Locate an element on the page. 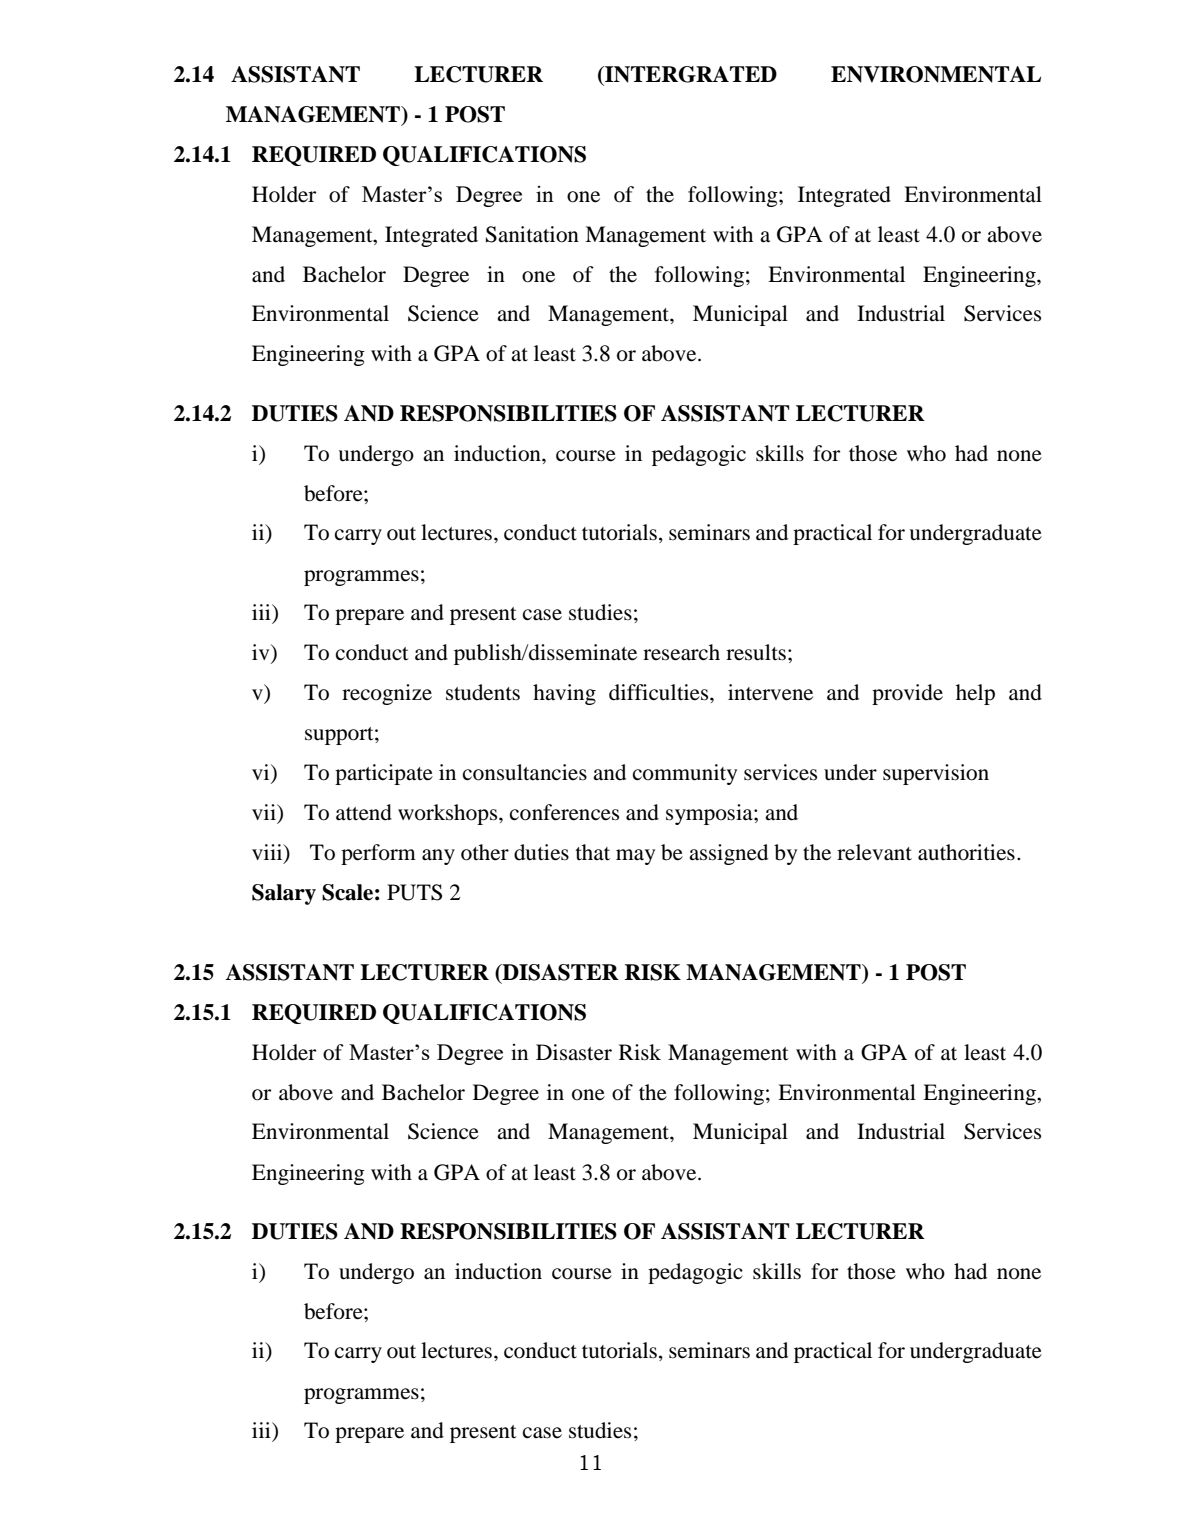 This document has width=1181, height=1528. may is located at coordinates (635, 857).
